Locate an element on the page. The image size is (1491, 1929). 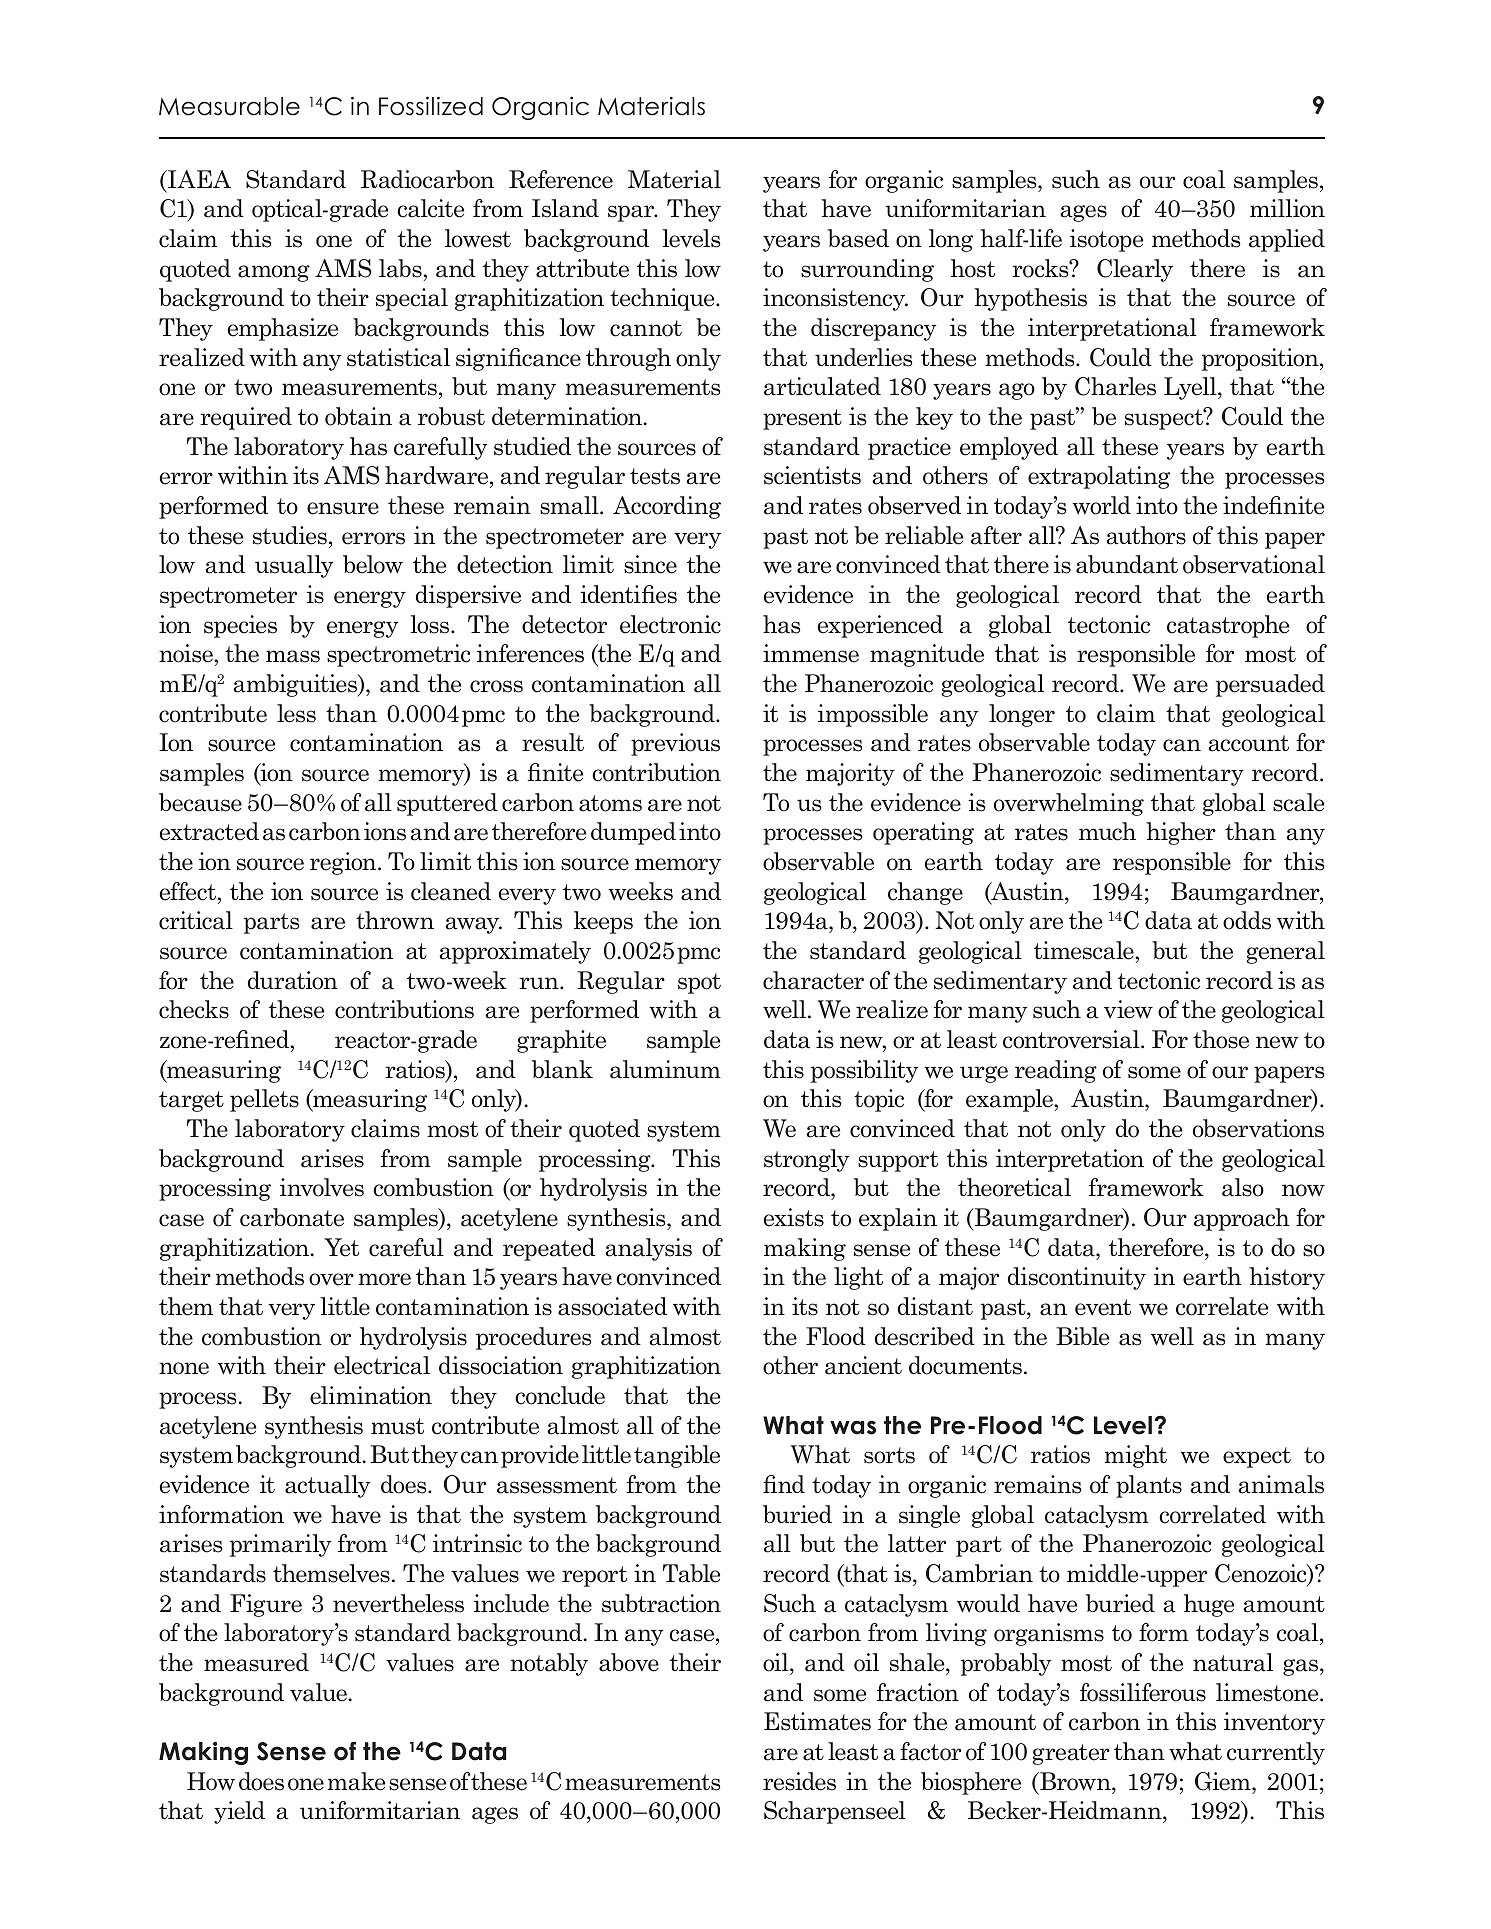
electrical is located at coordinates (382, 1365).
